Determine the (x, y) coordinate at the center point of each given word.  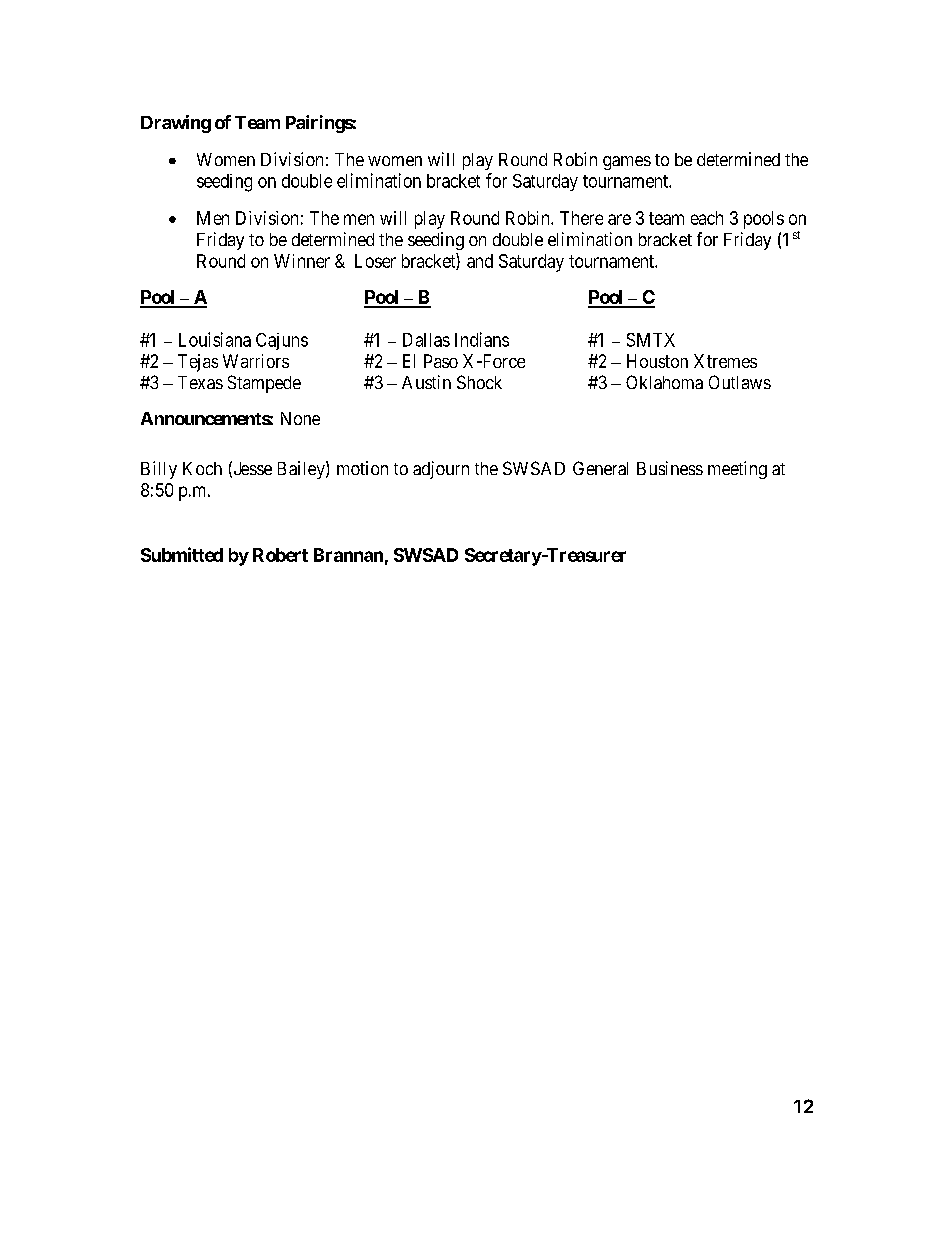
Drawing (176, 124)
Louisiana (215, 339)
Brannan (348, 555)
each (707, 218)
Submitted (182, 554)
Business (670, 468)
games (627, 163)
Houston (657, 361)
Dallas (426, 340)
